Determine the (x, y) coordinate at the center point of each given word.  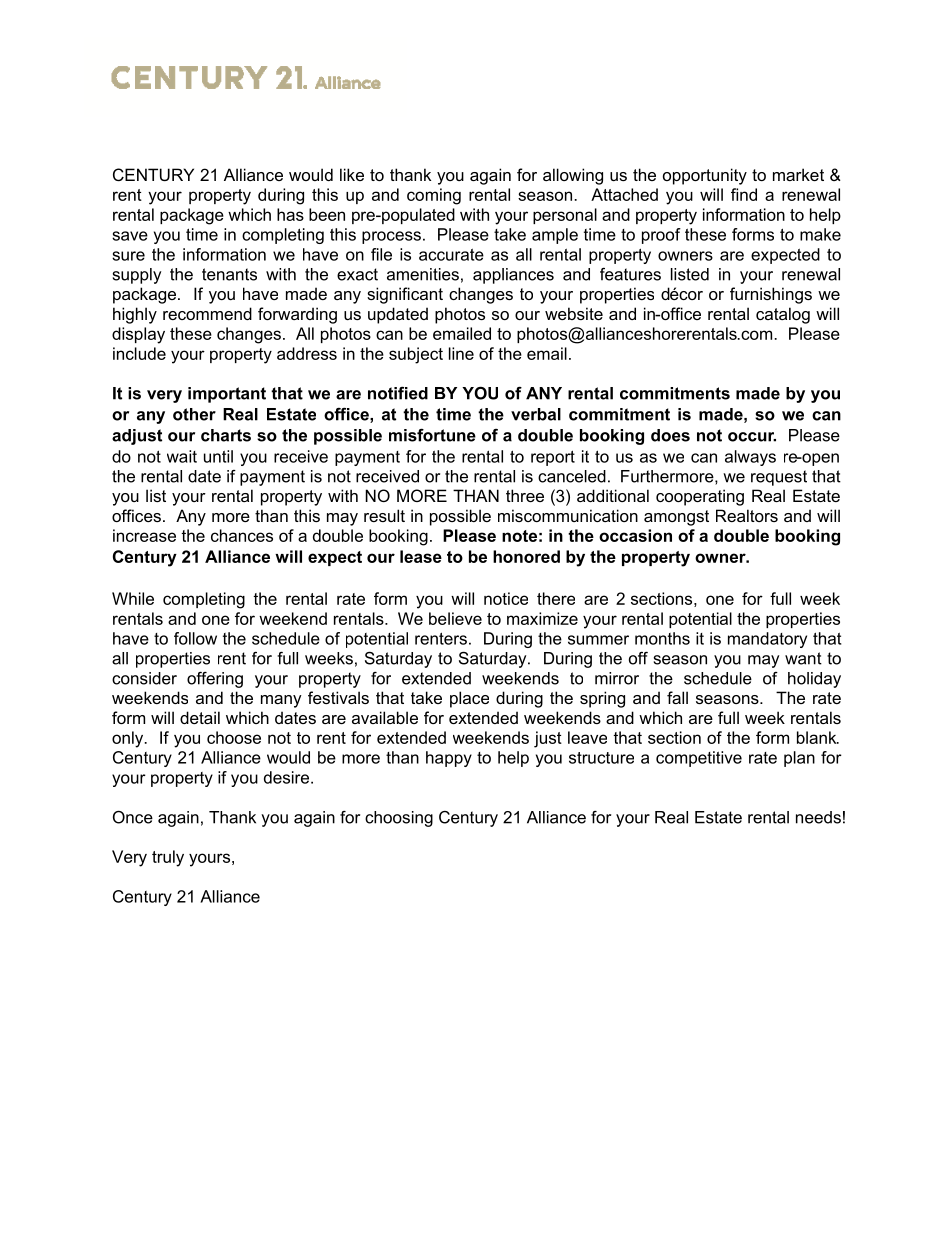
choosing (399, 819)
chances (242, 535)
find (744, 194)
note (519, 536)
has (290, 214)
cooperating (700, 497)
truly (168, 858)
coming (434, 196)
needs (818, 817)
